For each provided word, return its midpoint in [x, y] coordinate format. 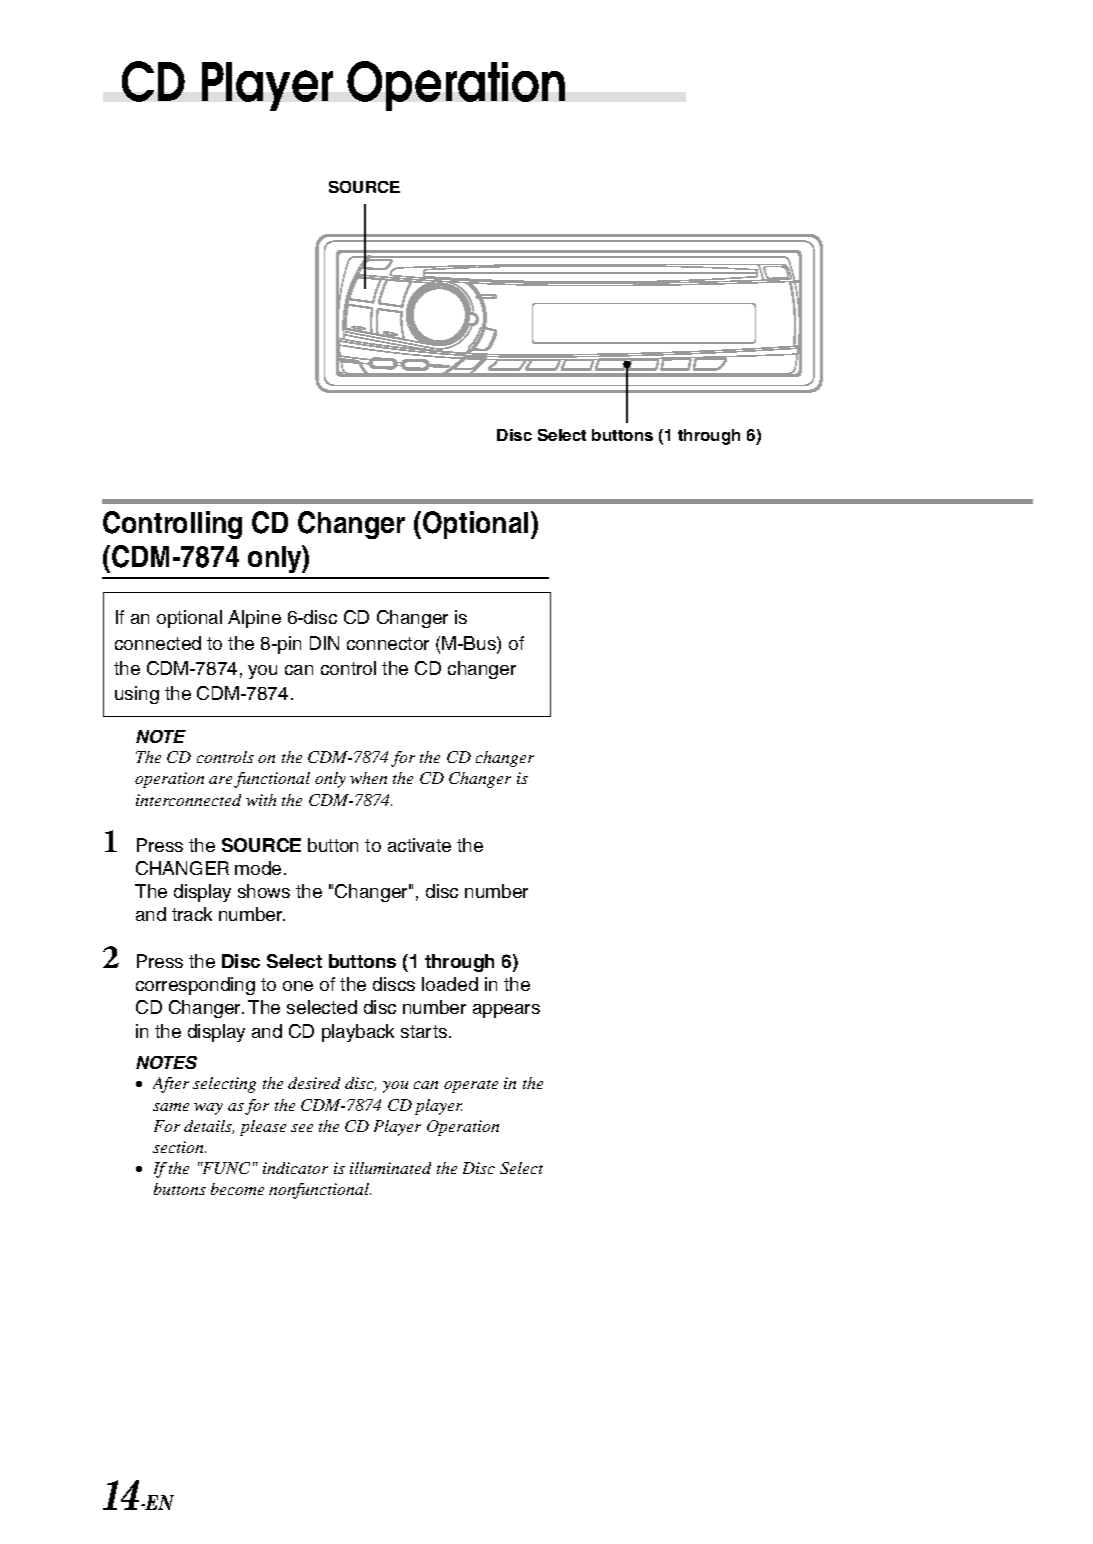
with [261, 800]
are [220, 780]
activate [419, 845]
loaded [450, 984]
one [298, 986]
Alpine [254, 619]
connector [388, 643]
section [179, 1147]
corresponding [195, 986]
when [368, 778]
